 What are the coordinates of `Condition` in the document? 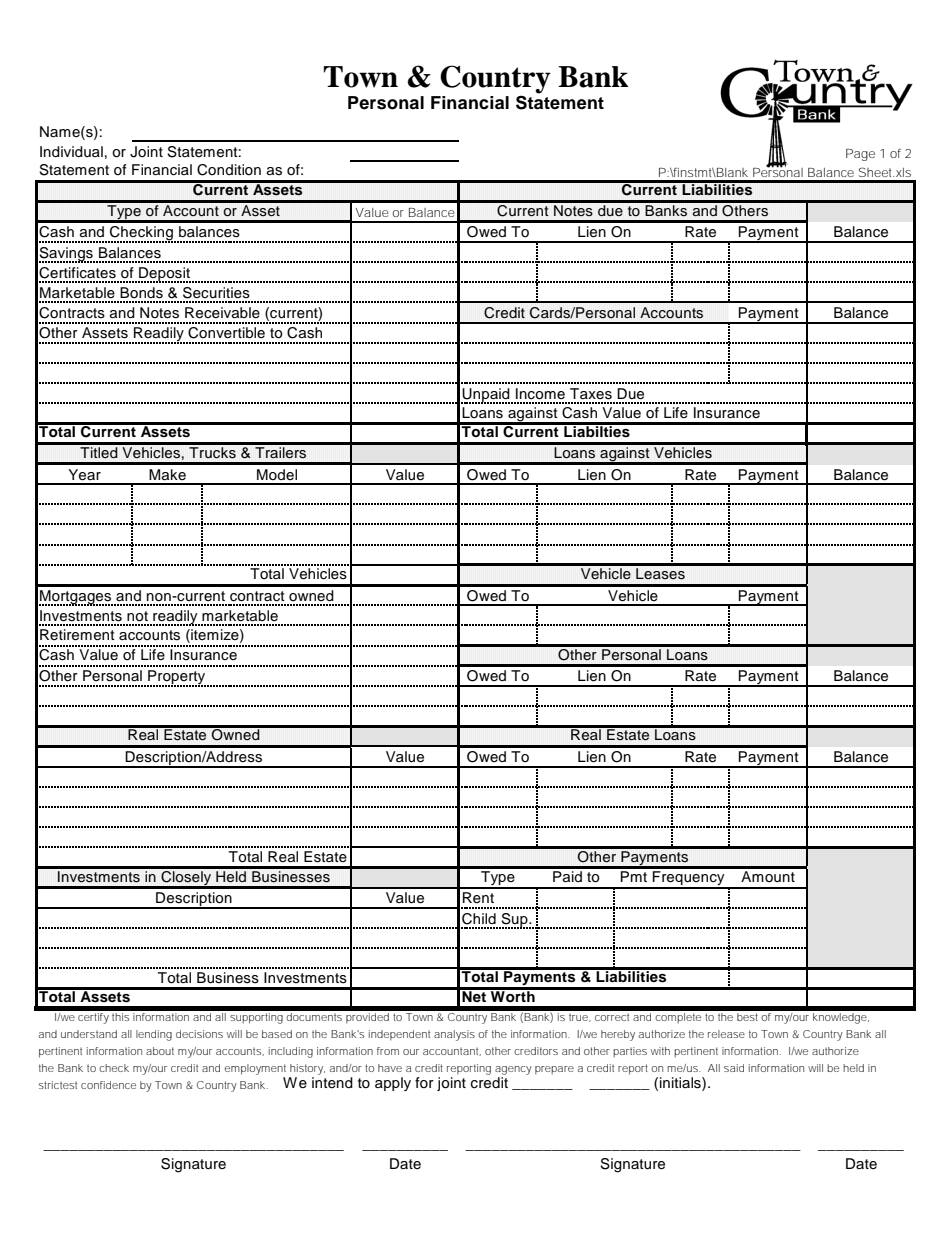 It's located at (229, 170).
